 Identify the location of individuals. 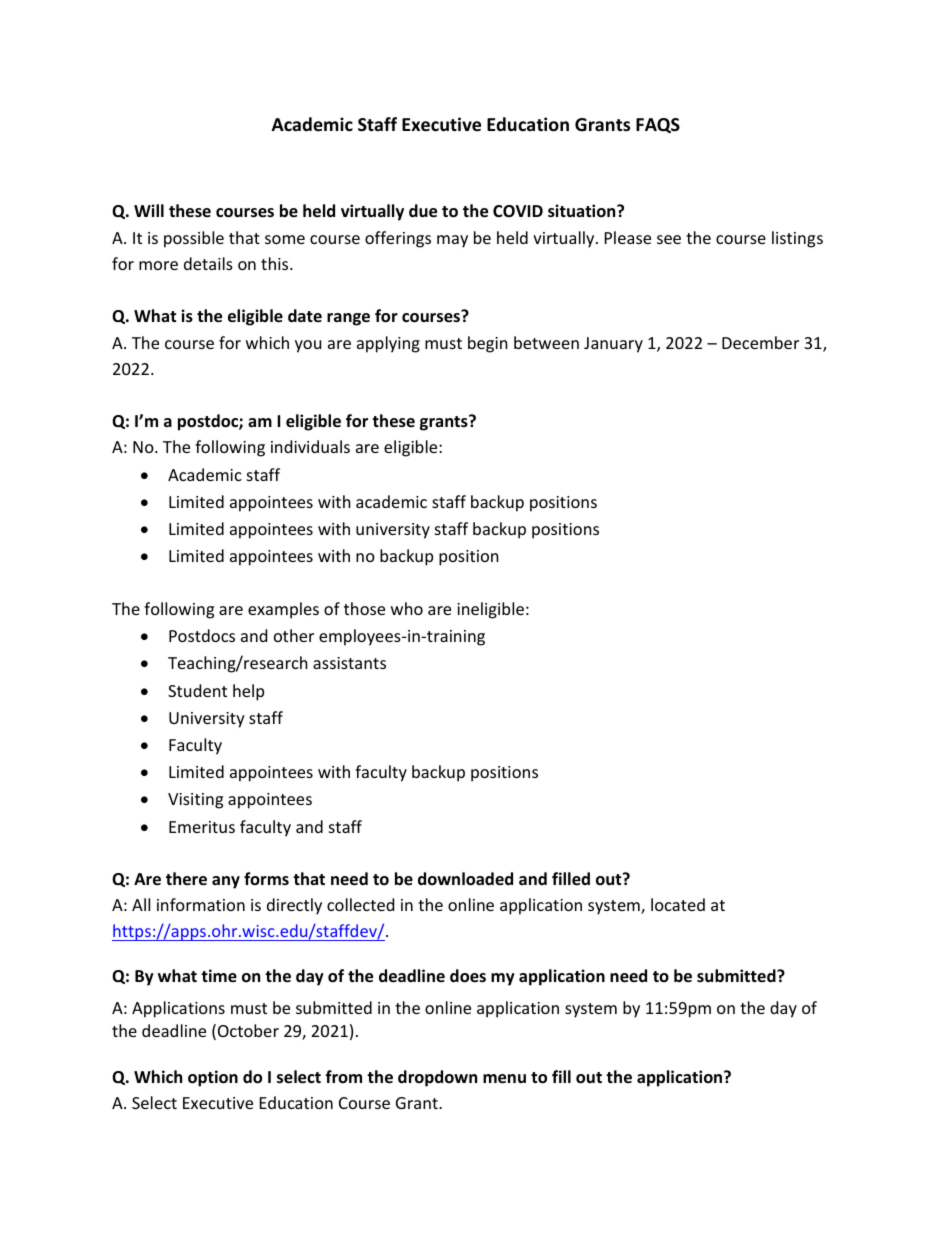
(310, 446).
